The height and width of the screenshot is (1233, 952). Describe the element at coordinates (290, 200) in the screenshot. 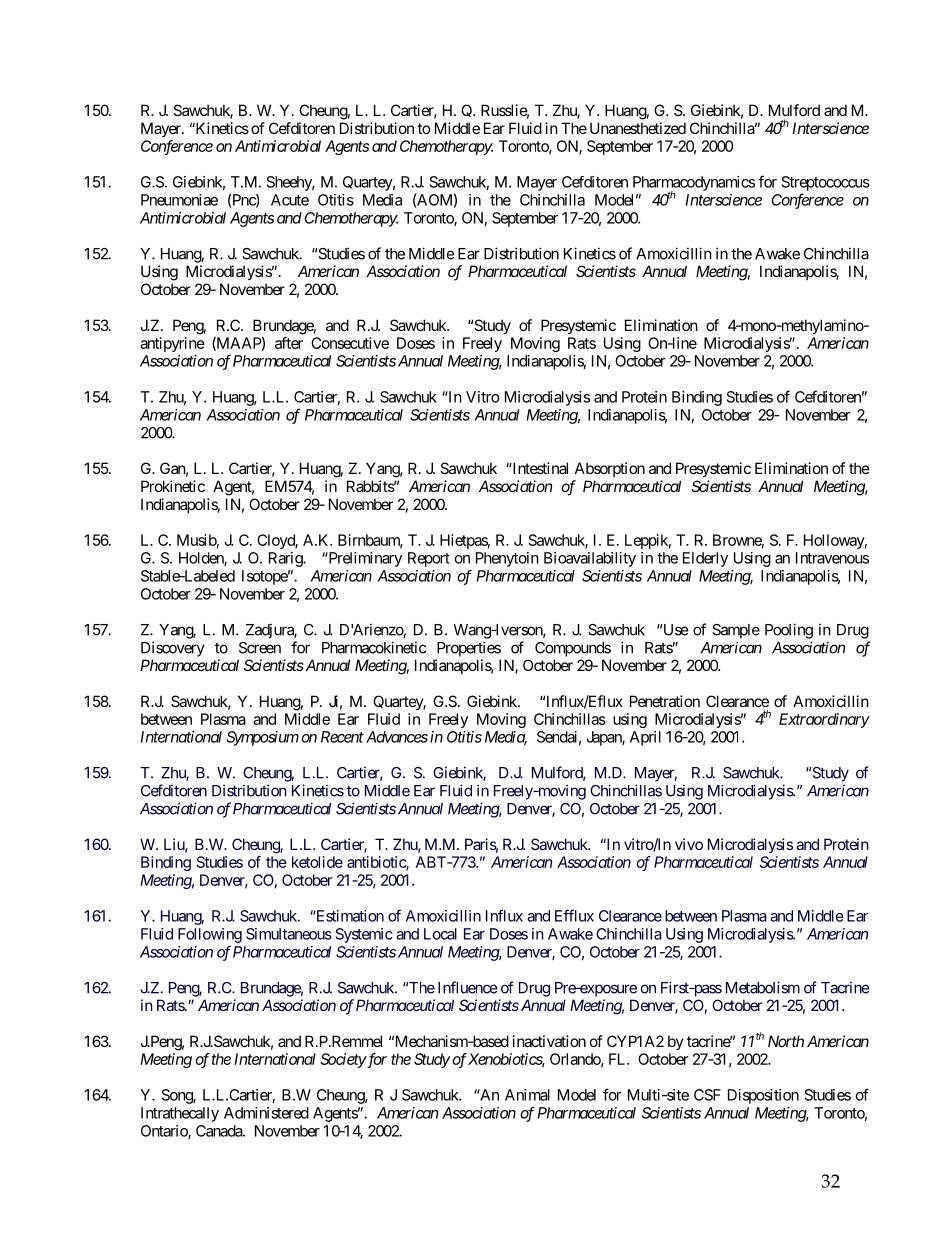

I see `Acute` at that location.
